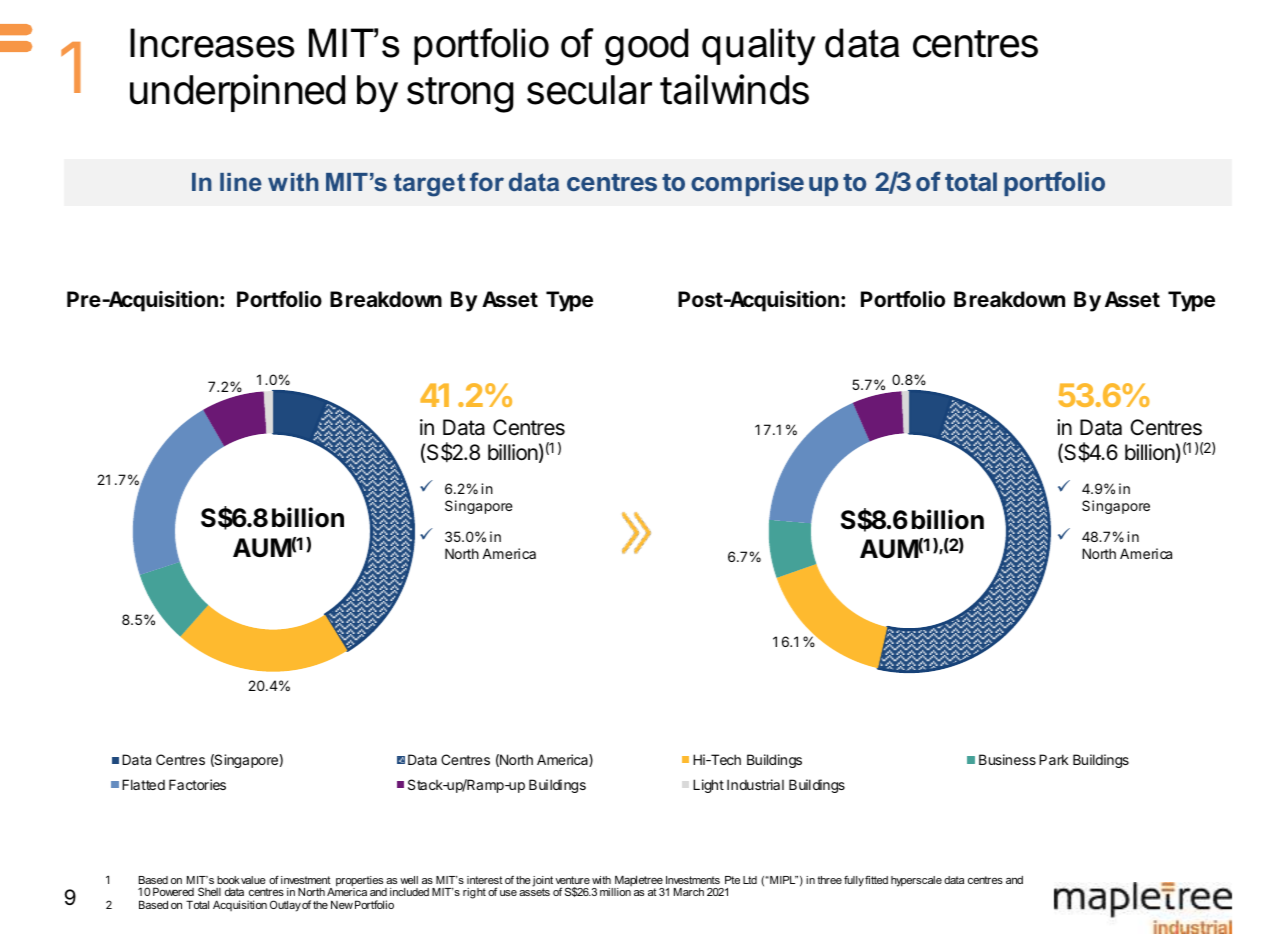  I want to click on Industrial, so click(755, 784).
